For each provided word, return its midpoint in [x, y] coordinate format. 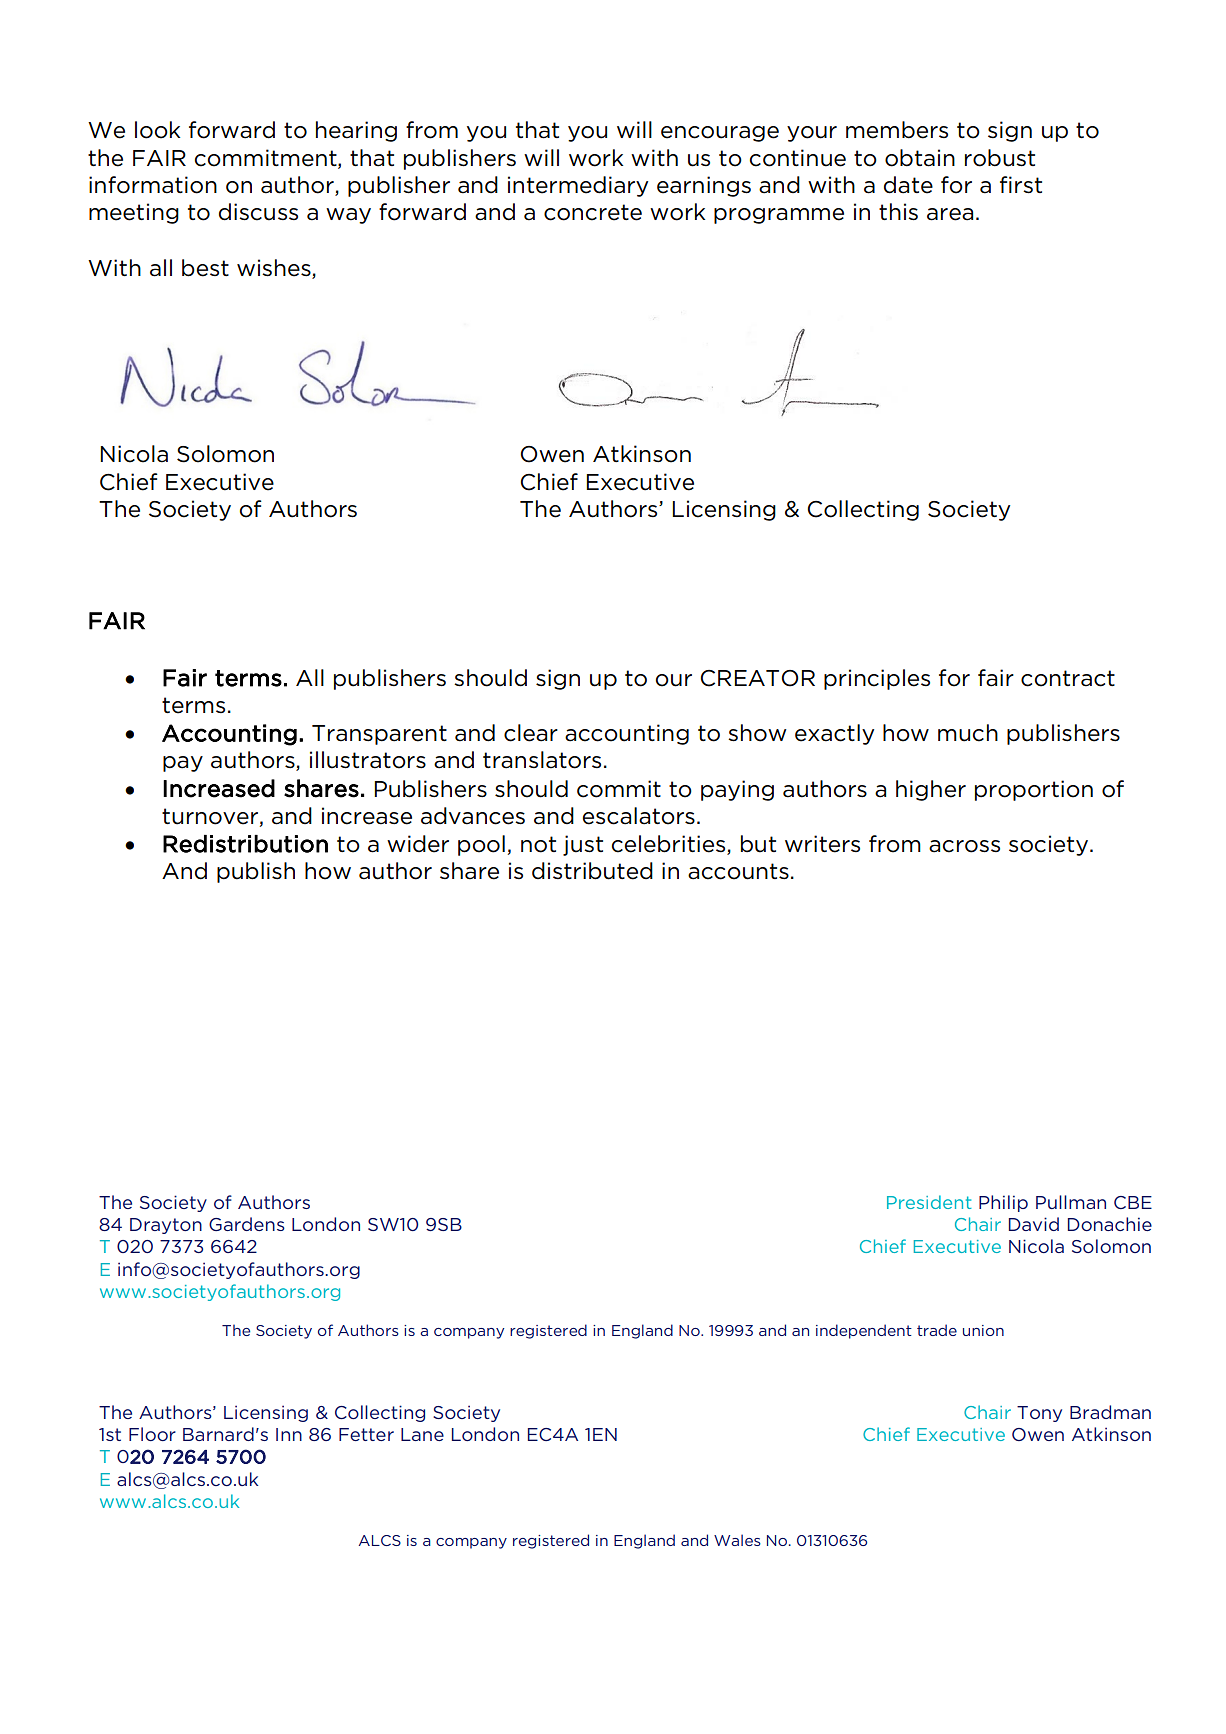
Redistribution [245, 844]
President [929, 1202]
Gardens [247, 1224]
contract [1068, 678]
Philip [1003, 1203]
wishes [275, 269]
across [964, 846]
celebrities [670, 845]
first [1021, 185]
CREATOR [757, 678]
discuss [258, 212]
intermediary [578, 186]
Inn [289, 1434]
